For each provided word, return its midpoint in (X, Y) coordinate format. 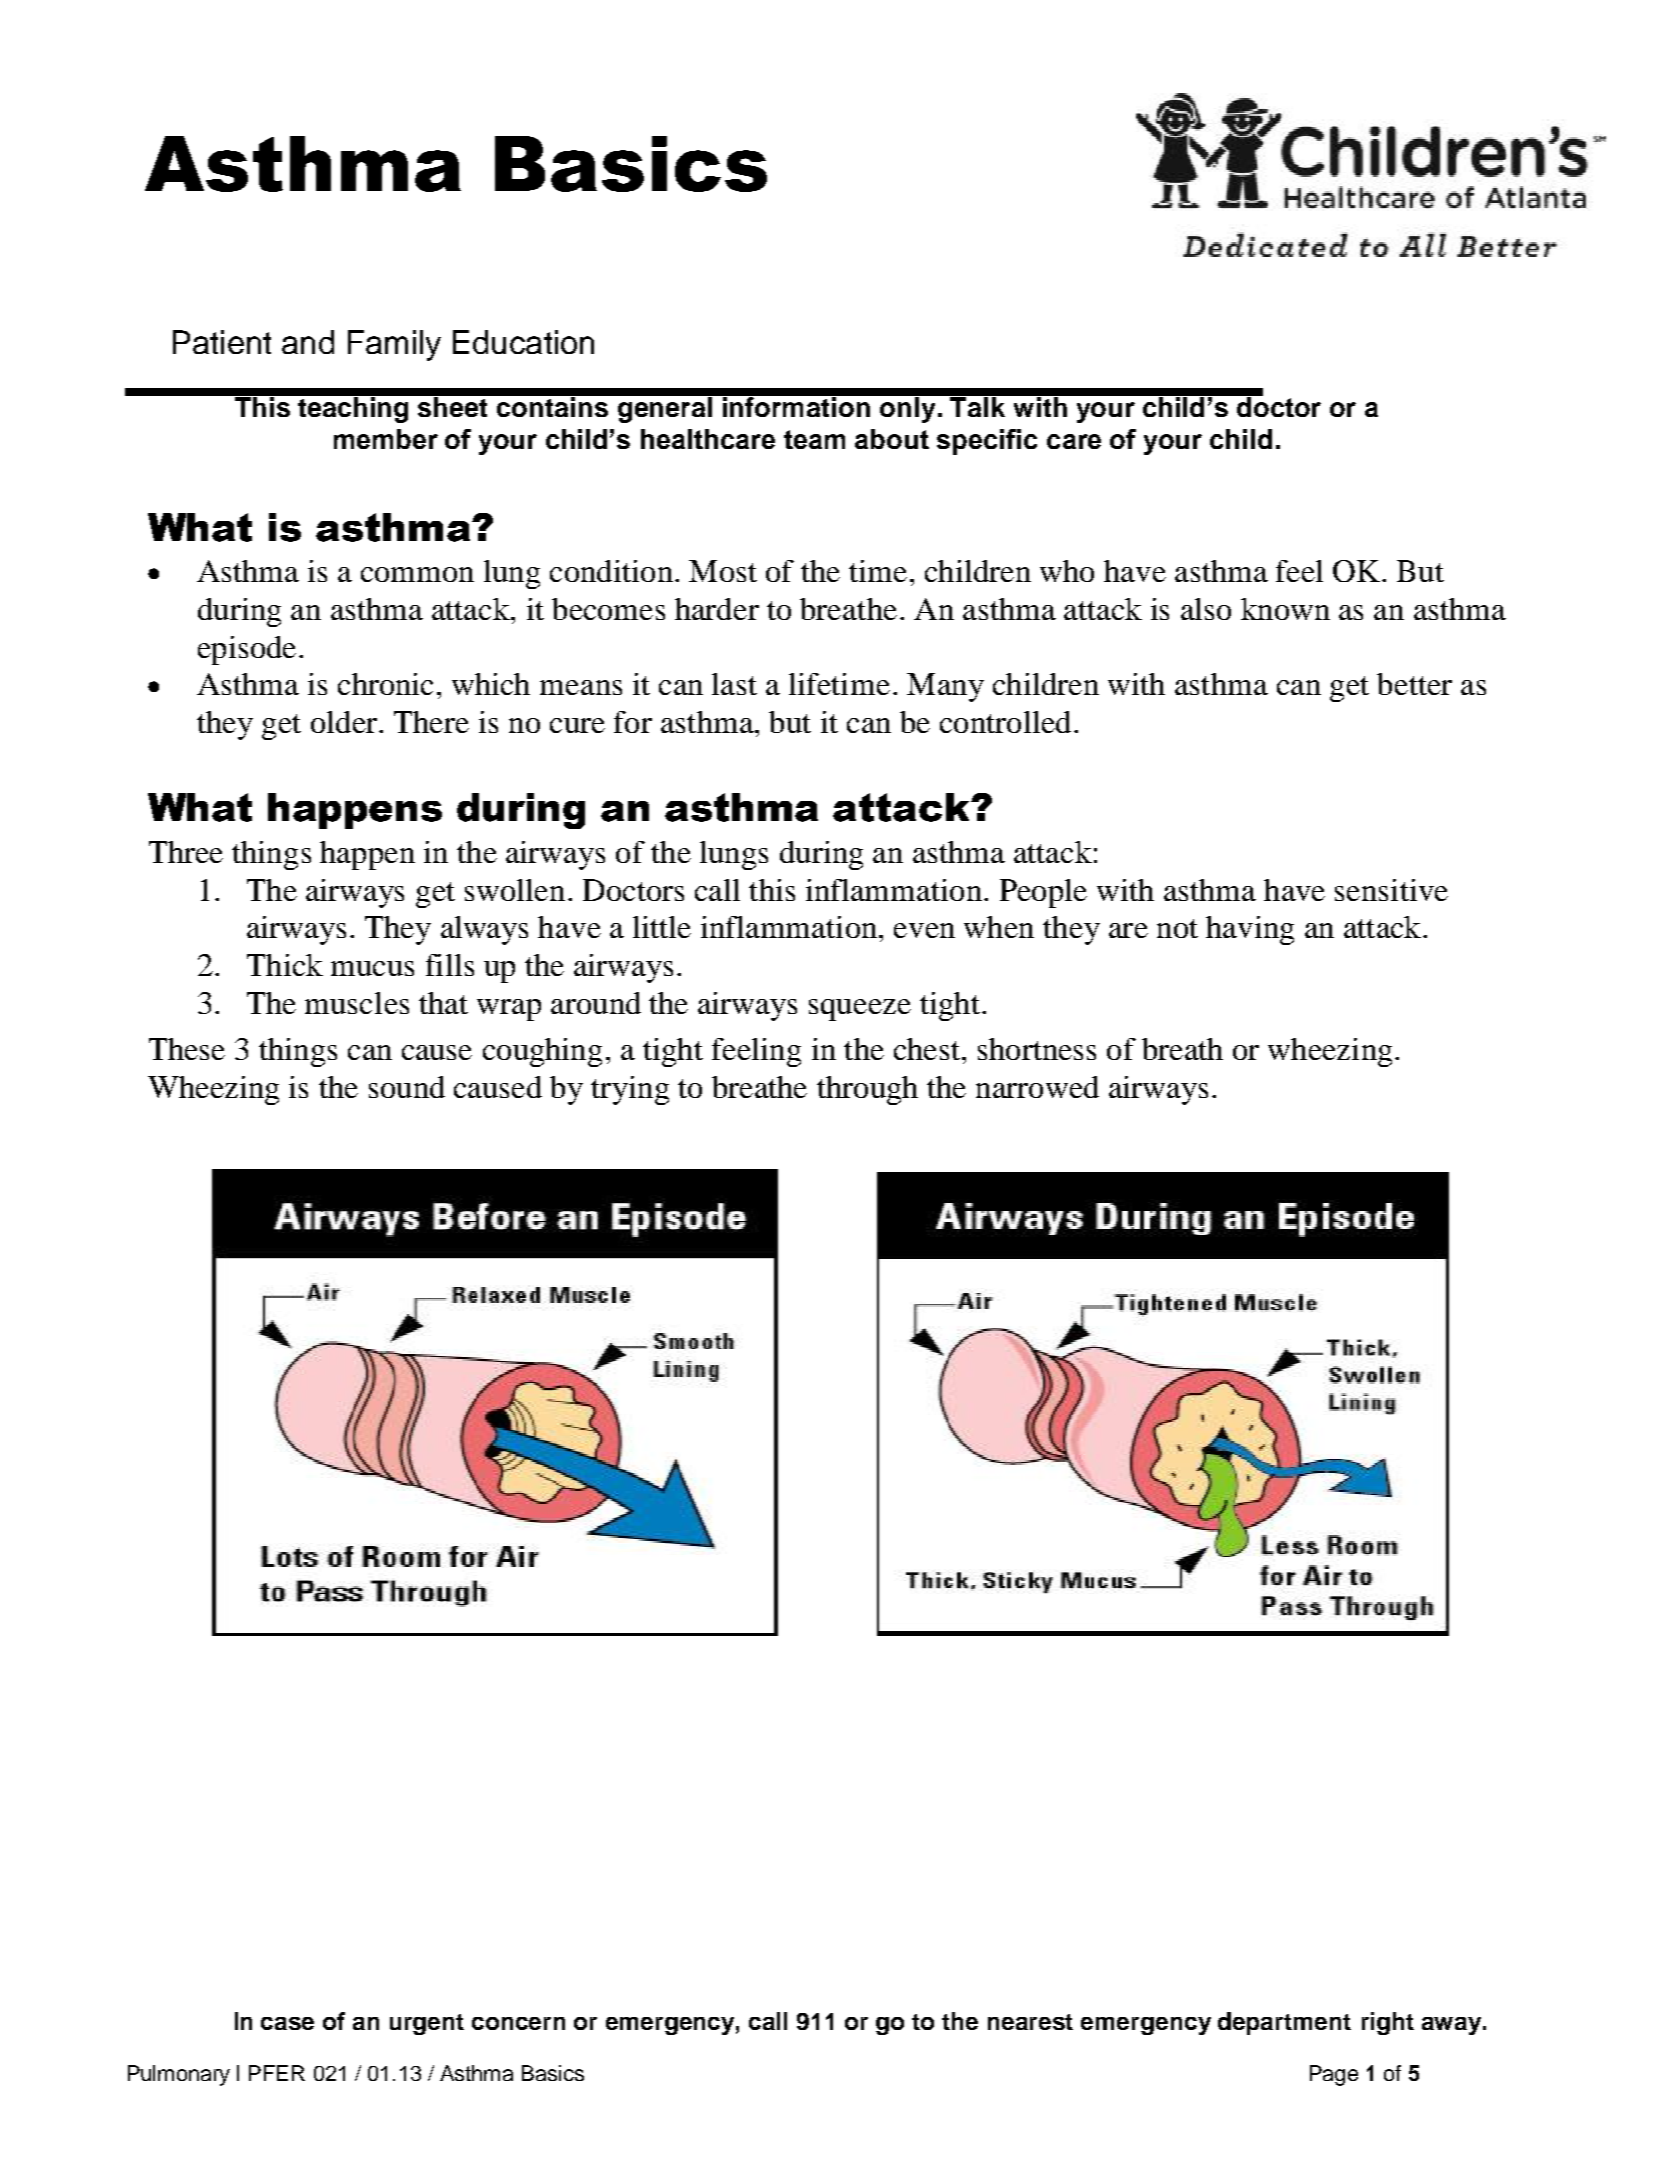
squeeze (860, 1010)
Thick (285, 965)
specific (987, 442)
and (308, 342)
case (287, 2023)
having (1250, 930)
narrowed (1037, 1087)
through (867, 1090)
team (814, 439)
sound (407, 1087)
